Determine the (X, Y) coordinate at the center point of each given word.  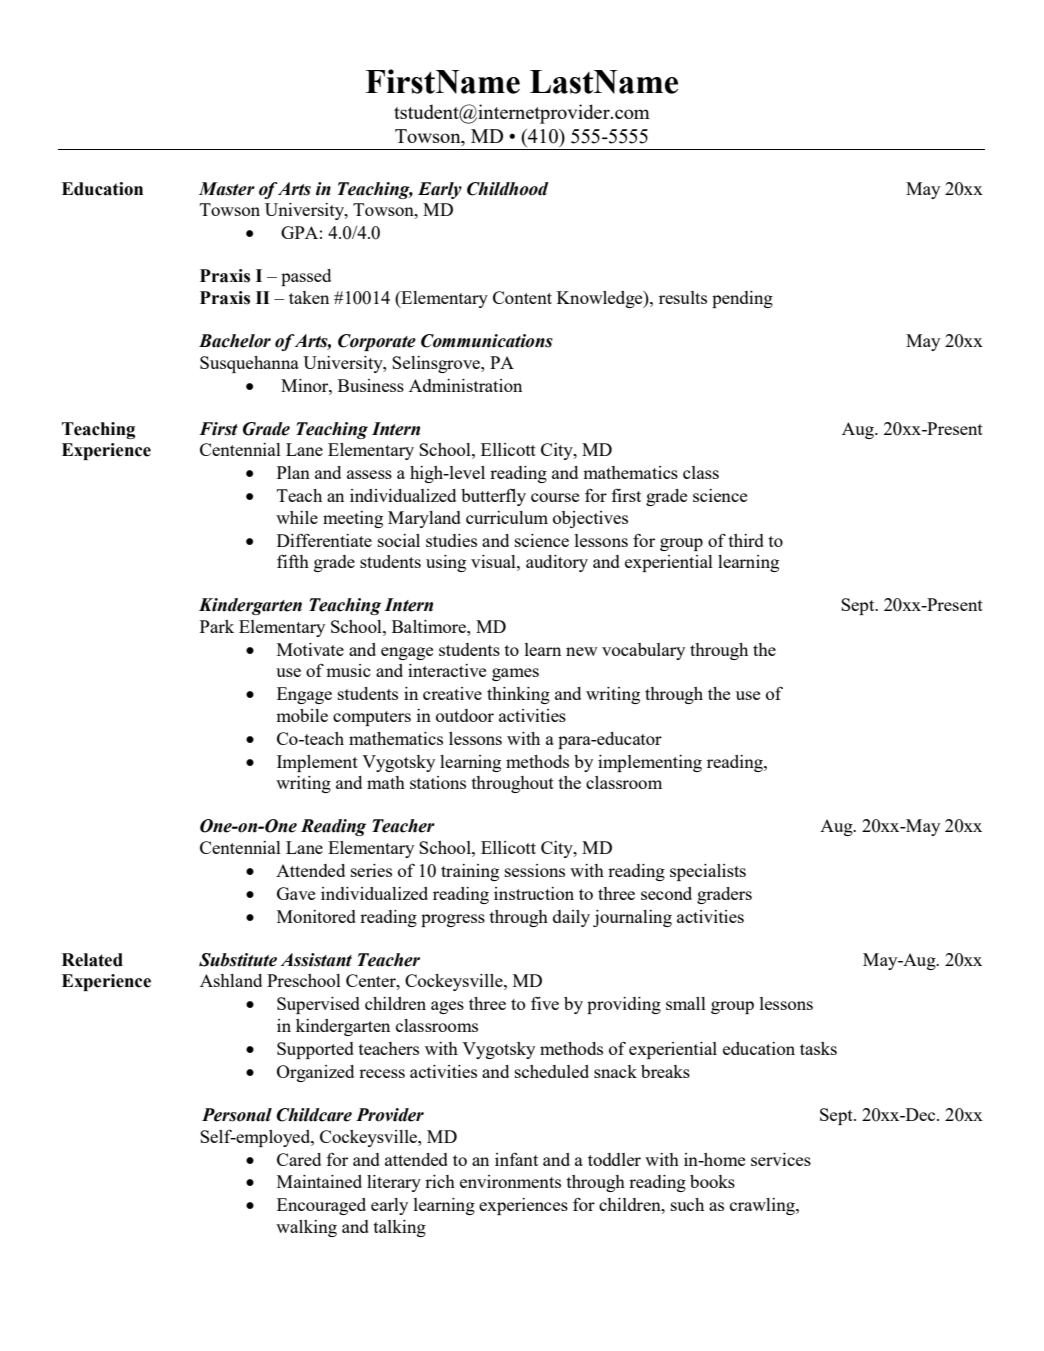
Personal (237, 1115)
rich (440, 1181)
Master (227, 189)
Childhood (508, 189)
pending (742, 299)
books (712, 1181)
